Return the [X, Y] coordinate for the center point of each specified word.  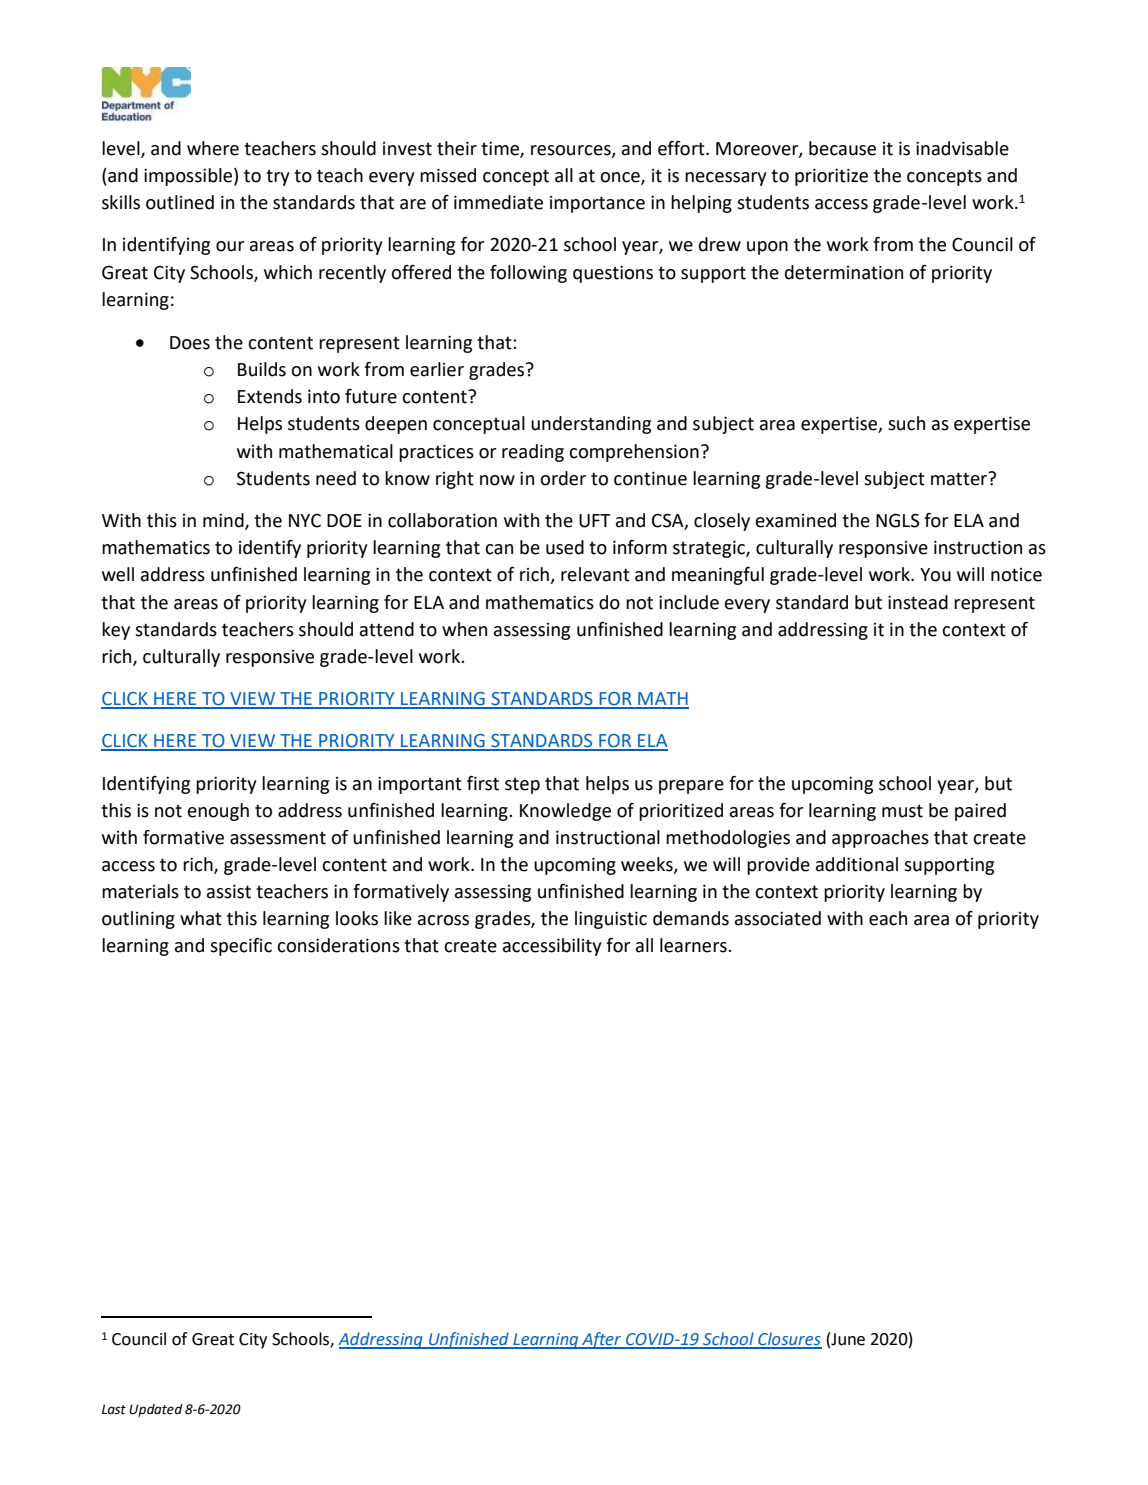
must [902, 811]
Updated [156, 1410]
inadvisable [962, 148]
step [522, 785]
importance [597, 204]
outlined [180, 202]
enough [218, 812]
